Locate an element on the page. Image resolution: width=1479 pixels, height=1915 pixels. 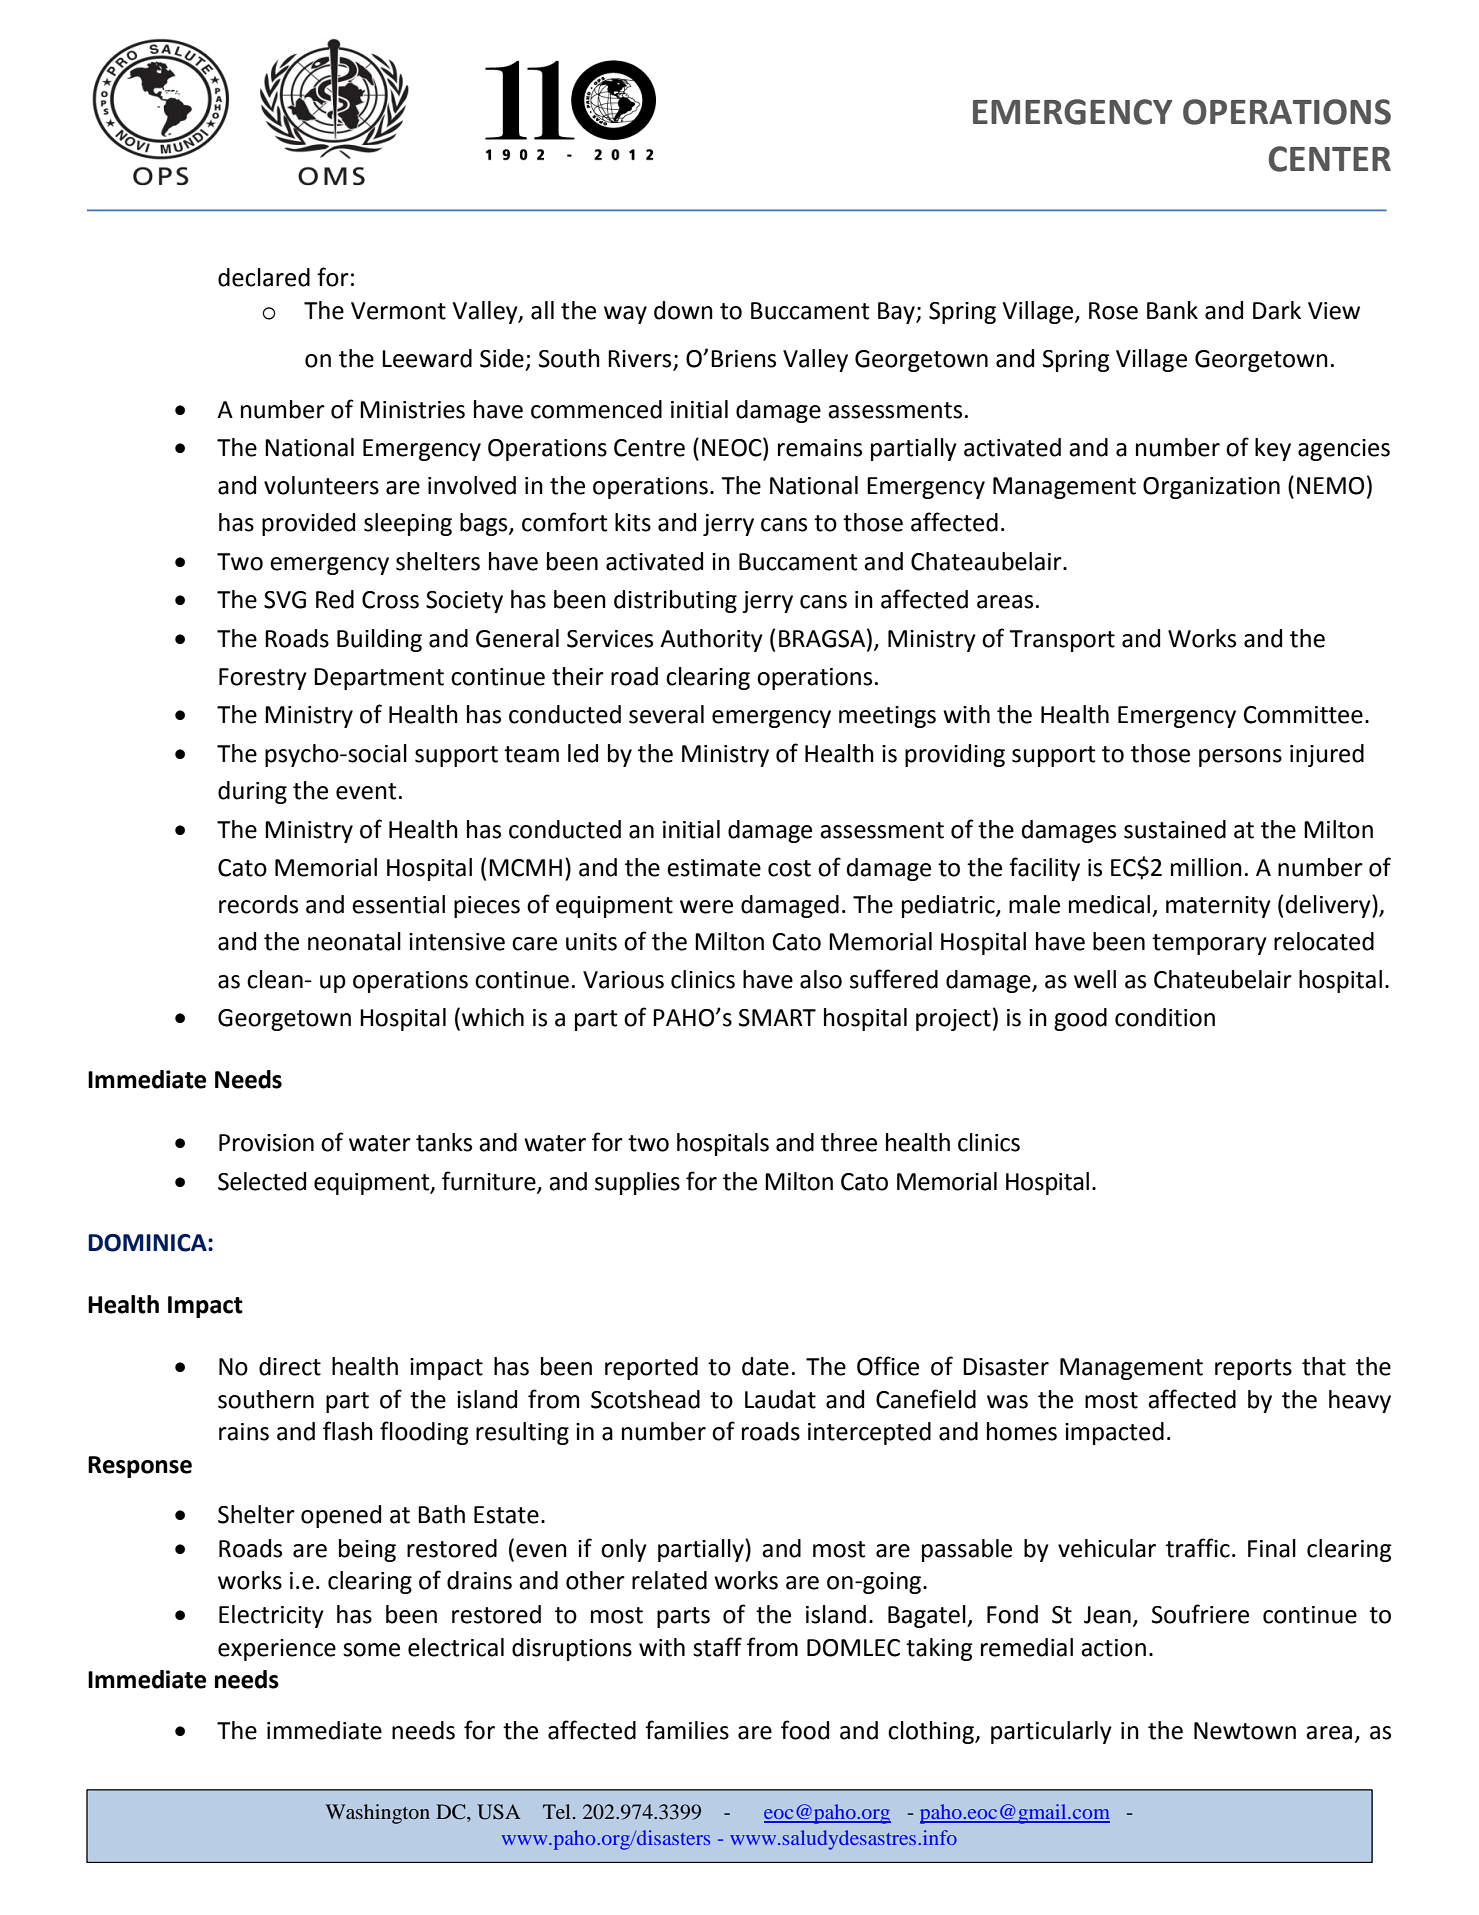
reports is located at coordinates (1253, 1369).
